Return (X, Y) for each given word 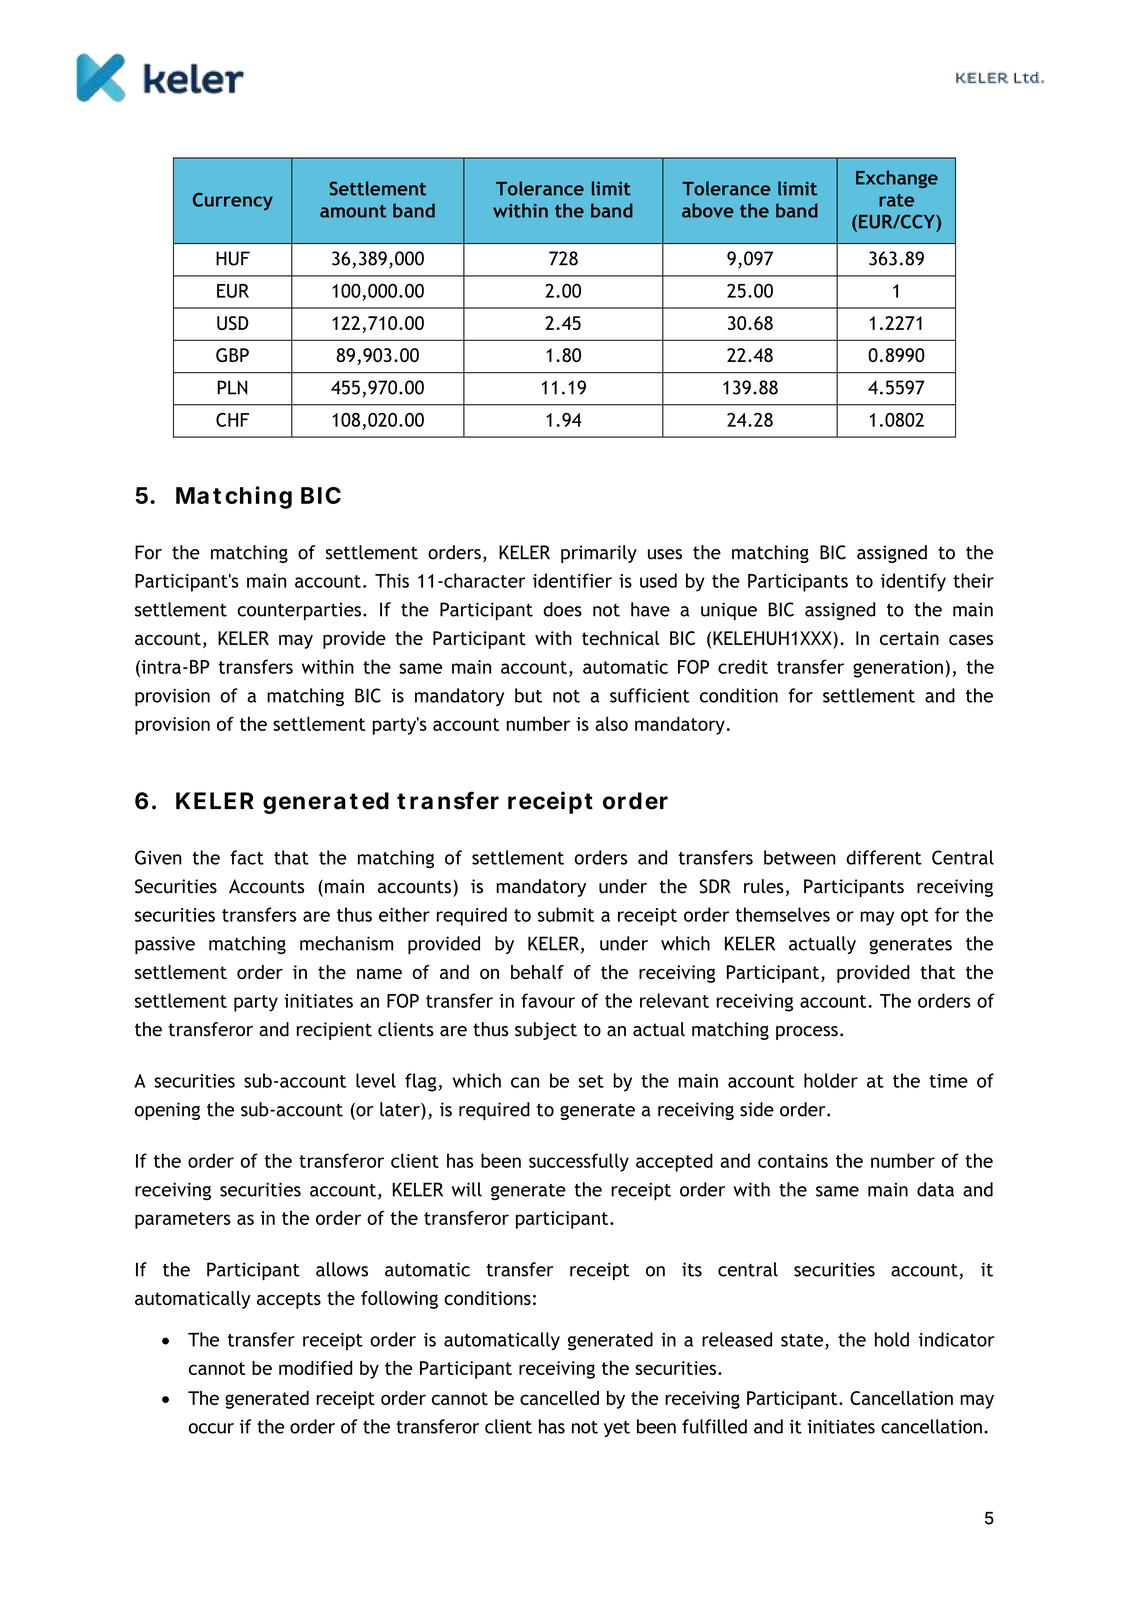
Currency (233, 202)
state (803, 1341)
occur (211, 1428)
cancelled (559, 1398)
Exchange (897, 179)
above (708, 210)
